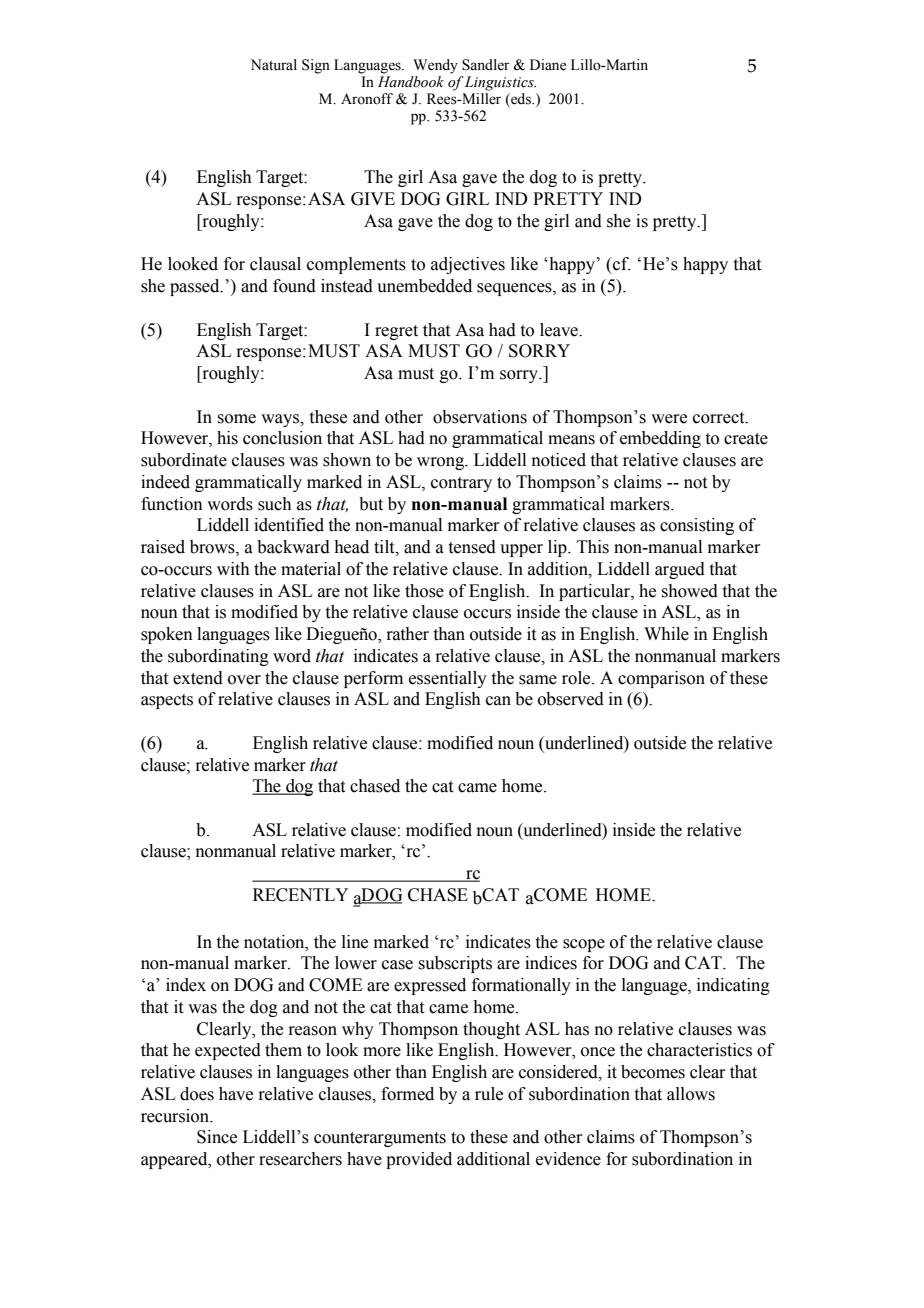  Describe the element at coordinates (669, 419) in the screenshot. I see `were` at that location.
